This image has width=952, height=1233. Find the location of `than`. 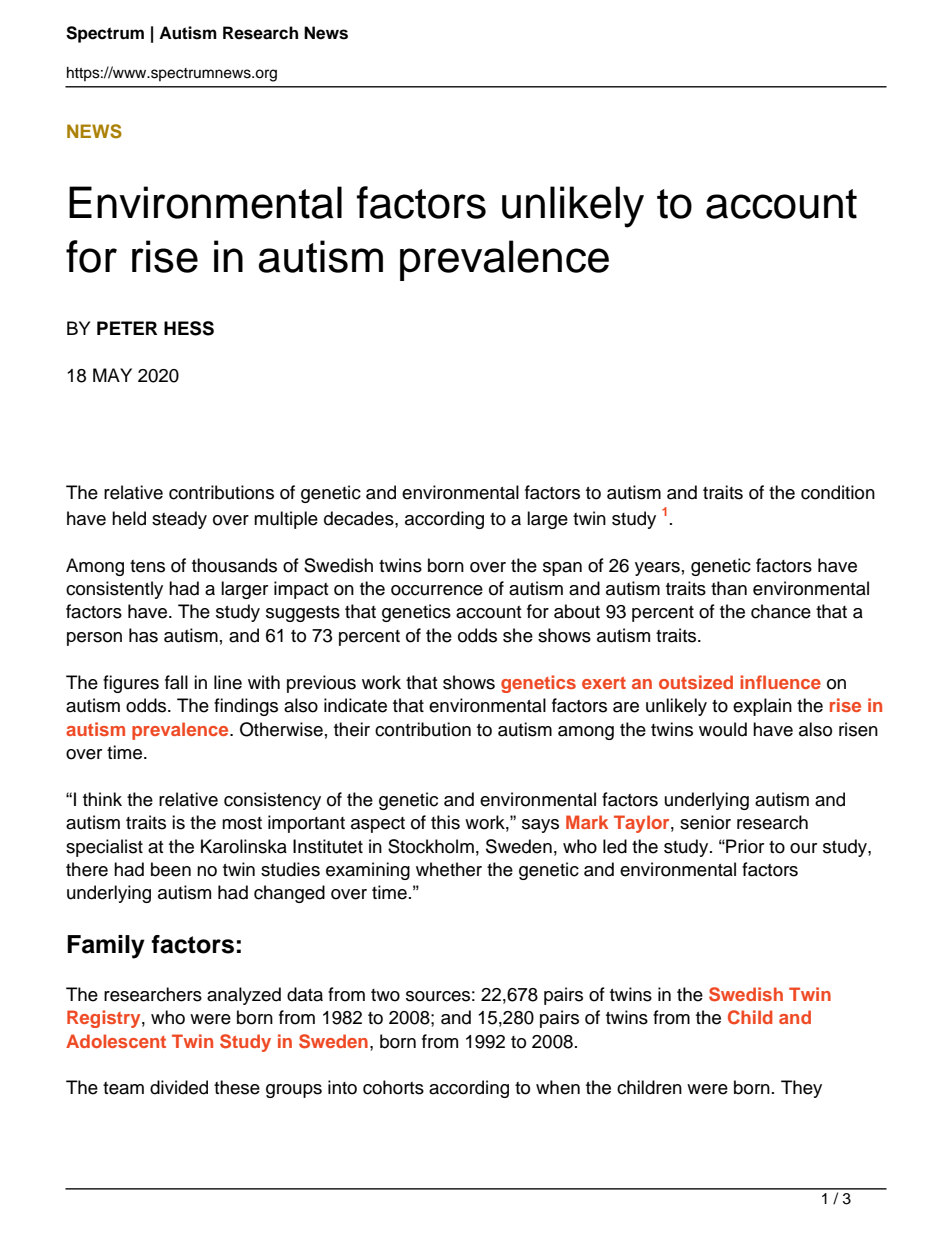

than is located at coordinates (729, 588).
